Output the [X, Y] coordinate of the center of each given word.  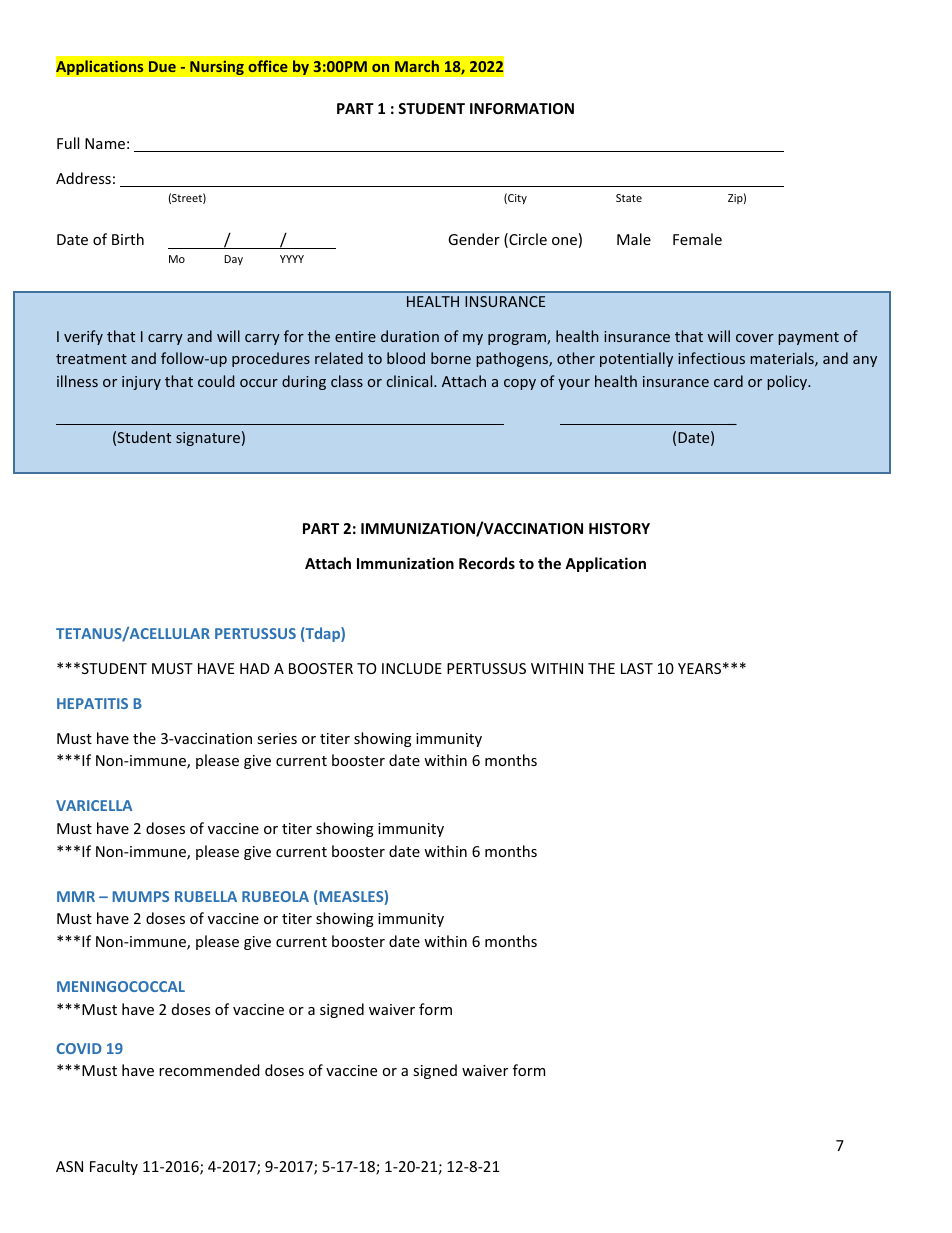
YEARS [699, 668]
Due [162, 66]
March [417, 66]
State [629, 198]
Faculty [114, 1167]
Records [487, 563]
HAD [255, 668]
